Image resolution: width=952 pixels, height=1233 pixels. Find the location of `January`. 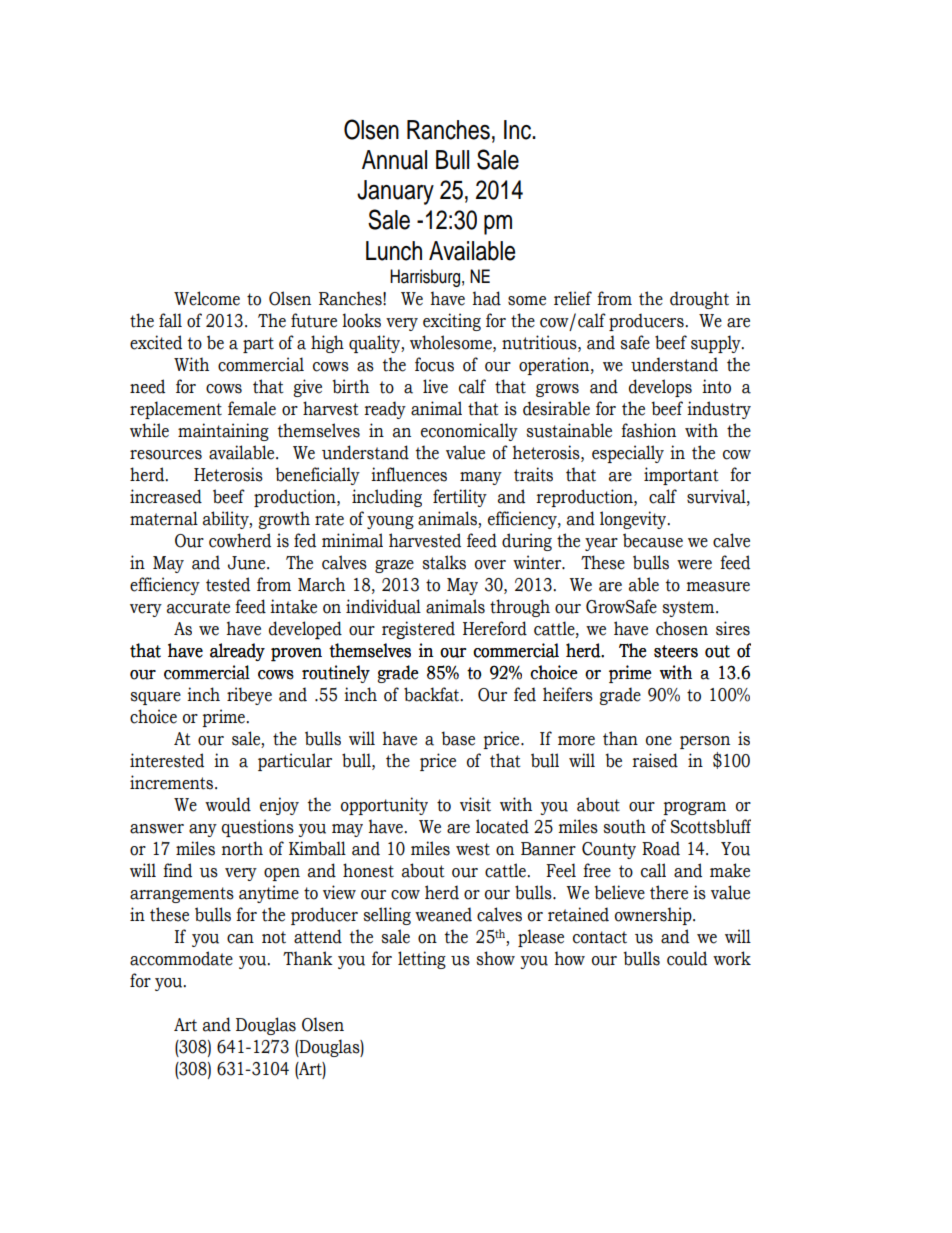

January is located at coordinates (395, 192).
